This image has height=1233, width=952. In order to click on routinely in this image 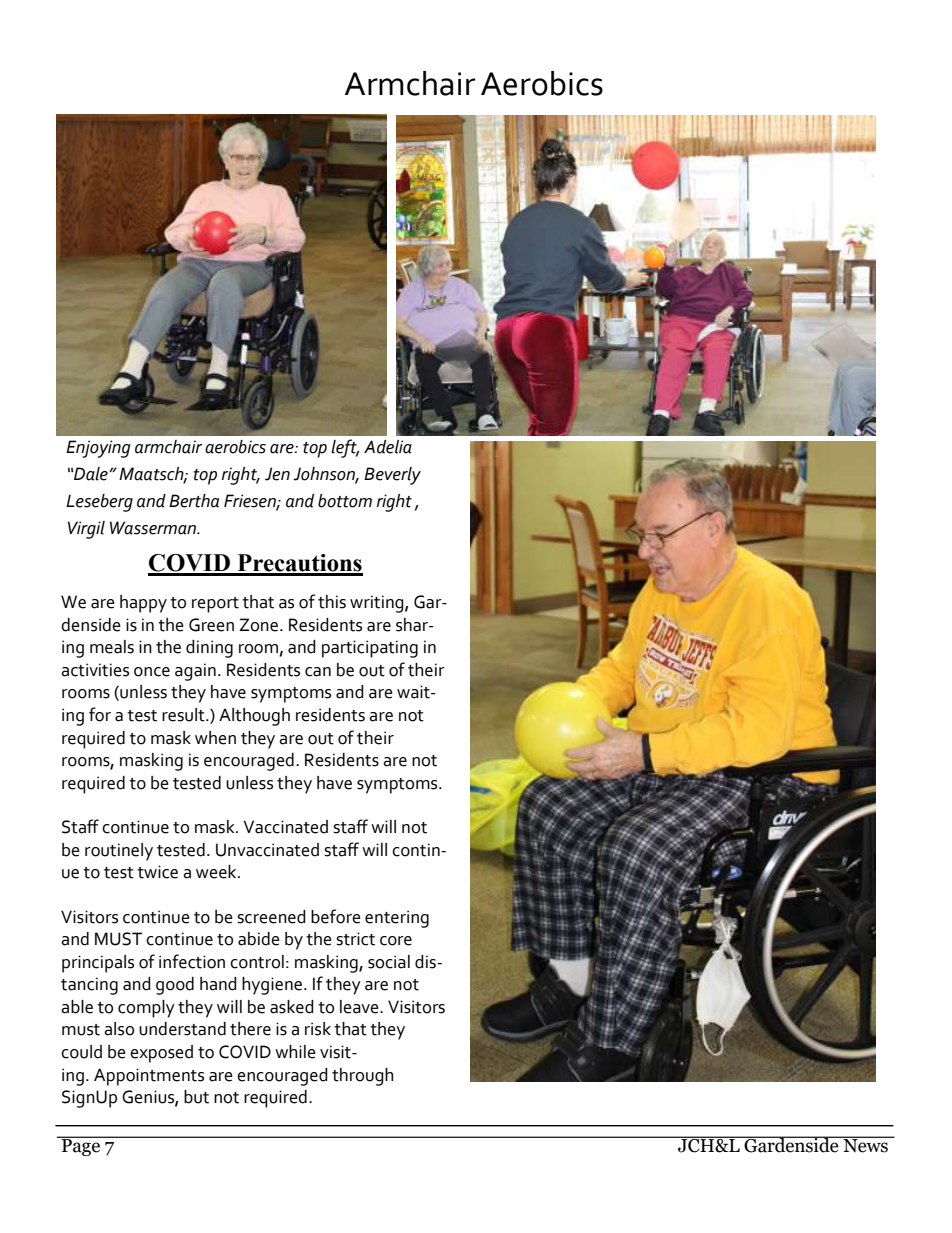, I will do `click(119, 852)`.
